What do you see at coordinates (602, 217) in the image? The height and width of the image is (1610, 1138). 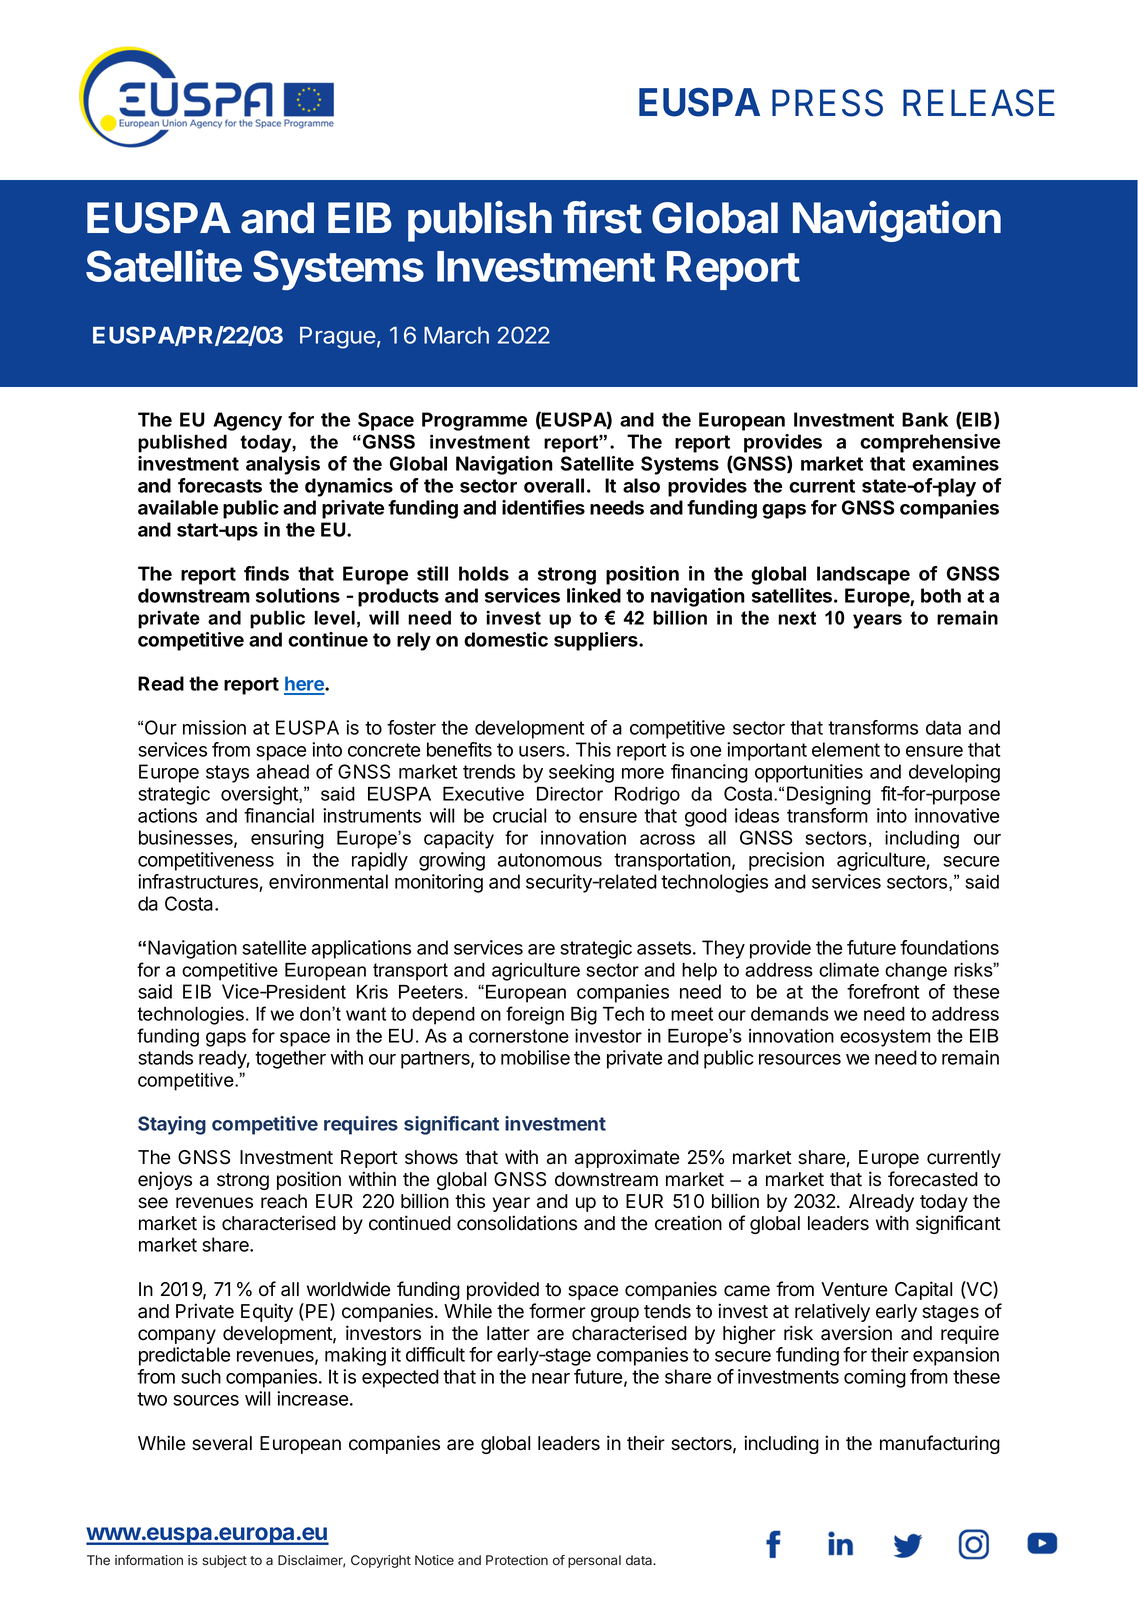 I see `first` at bounding box center [602, 217].
